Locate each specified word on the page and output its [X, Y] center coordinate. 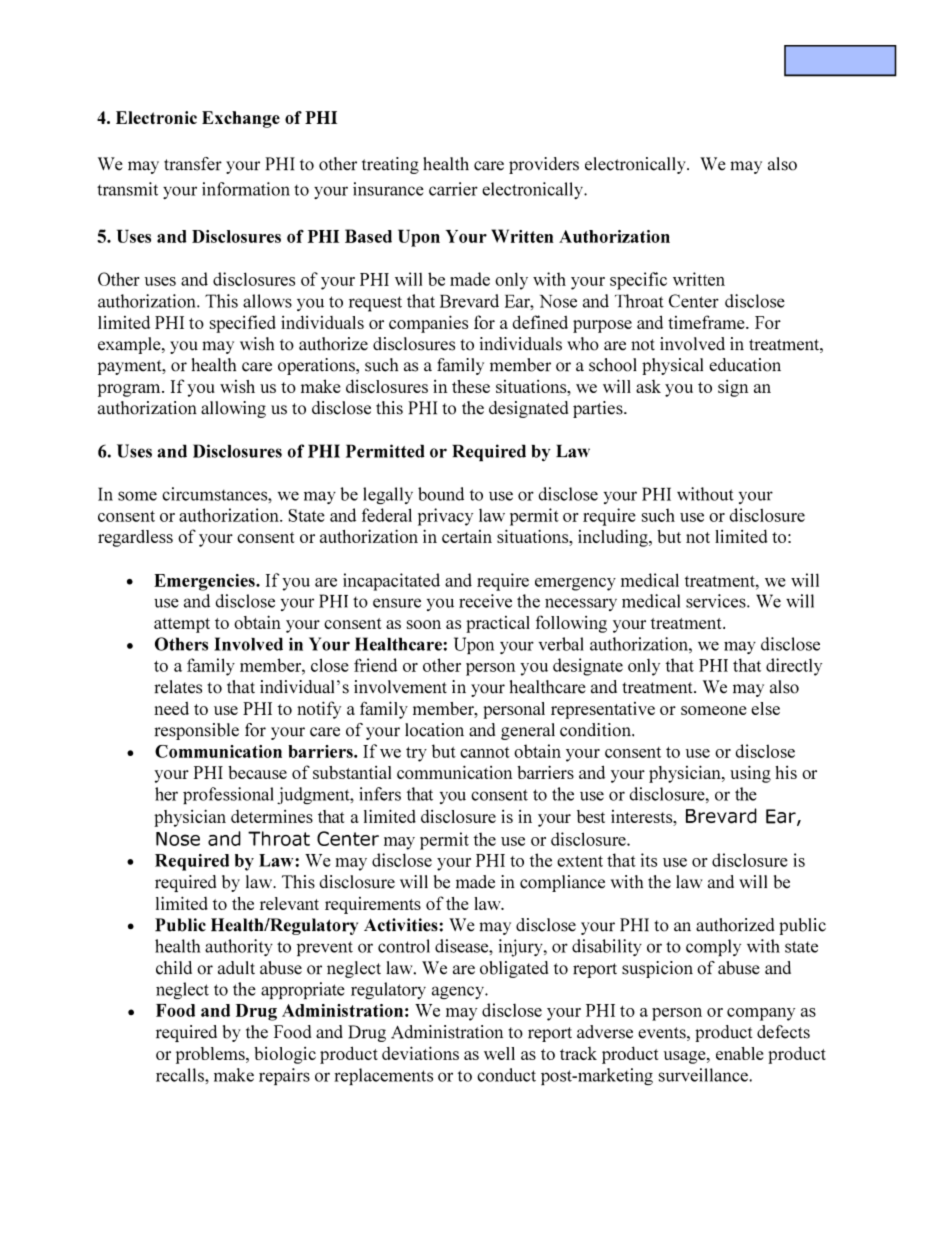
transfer [193, 164]
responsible [196, 731]
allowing [233, 409]
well [499, 1053]
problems [211, 1055]
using [750, 774]
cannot [485, 752]
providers [544, 165]
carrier [453, 189]
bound [441, 494]
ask [648, 386]
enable [740, 1053]
